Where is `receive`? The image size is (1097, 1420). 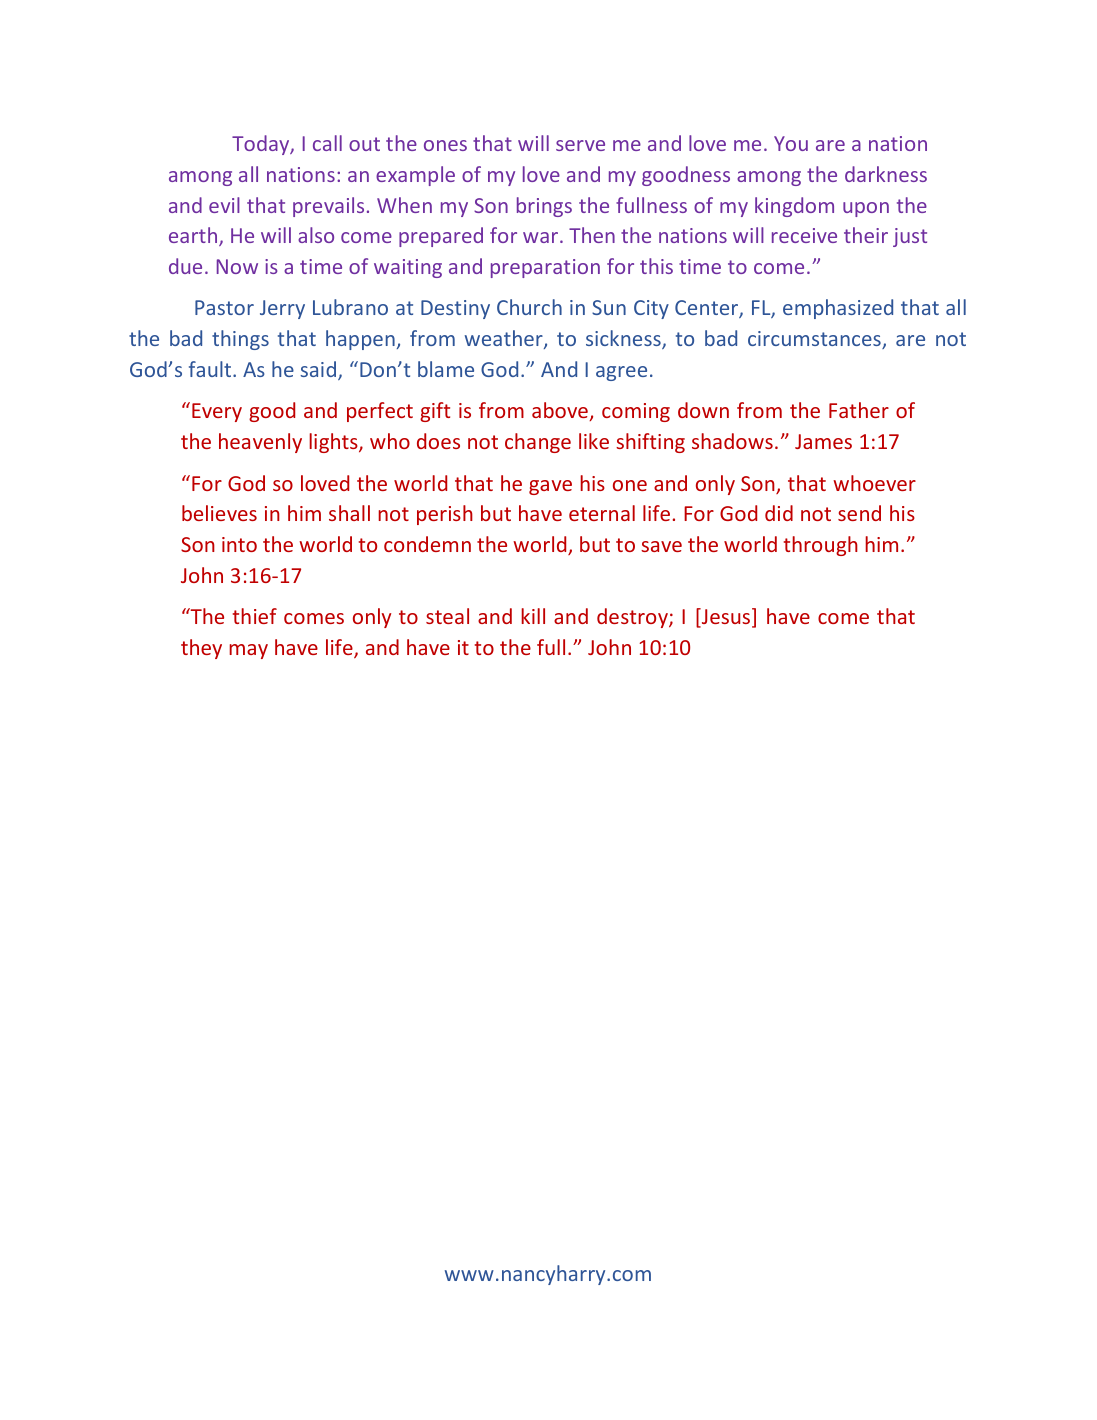
receive is located at coordinates (804, 235).
